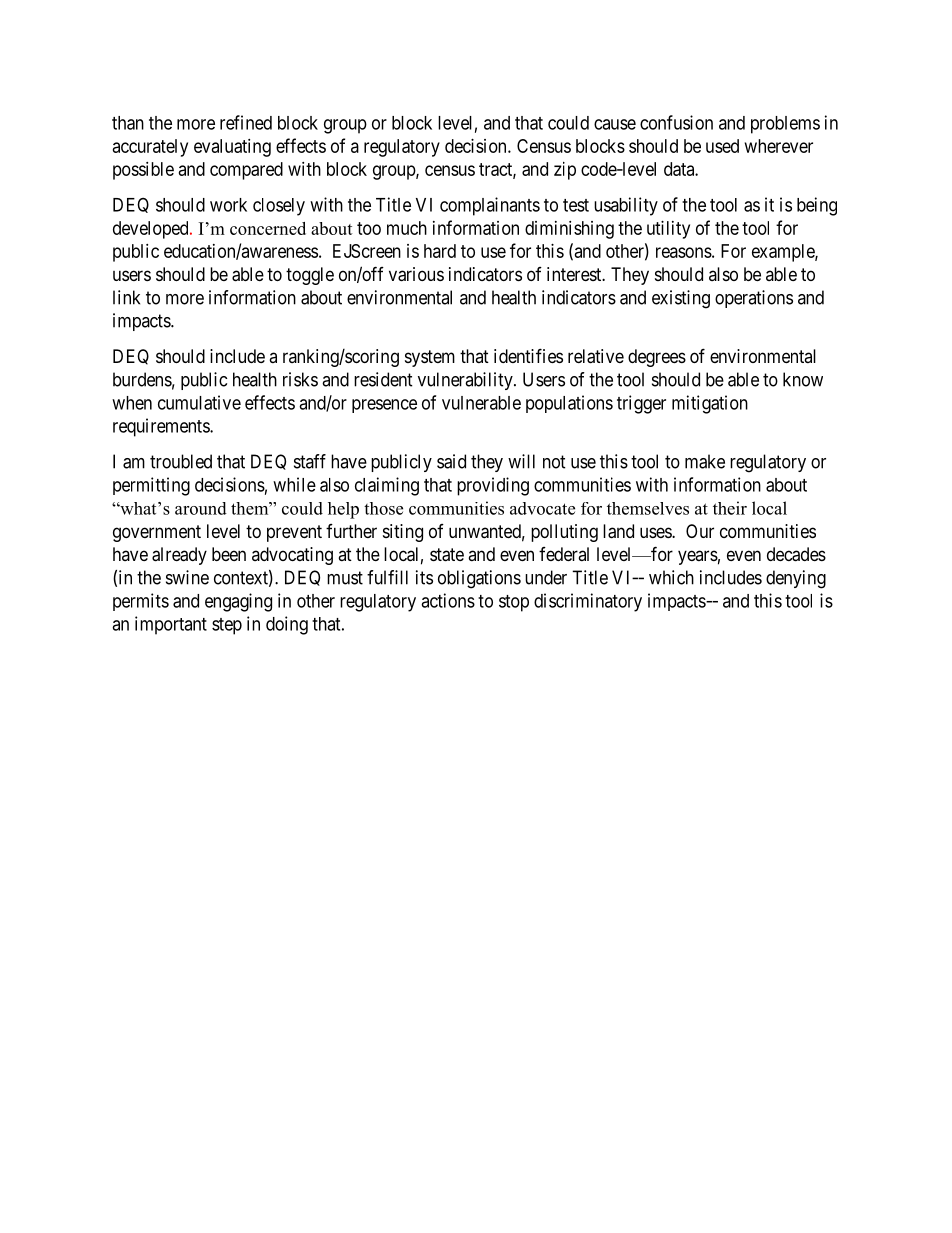 This screenshot has width=952, height=1233. I want to click on engaging, so click(238, 602).
